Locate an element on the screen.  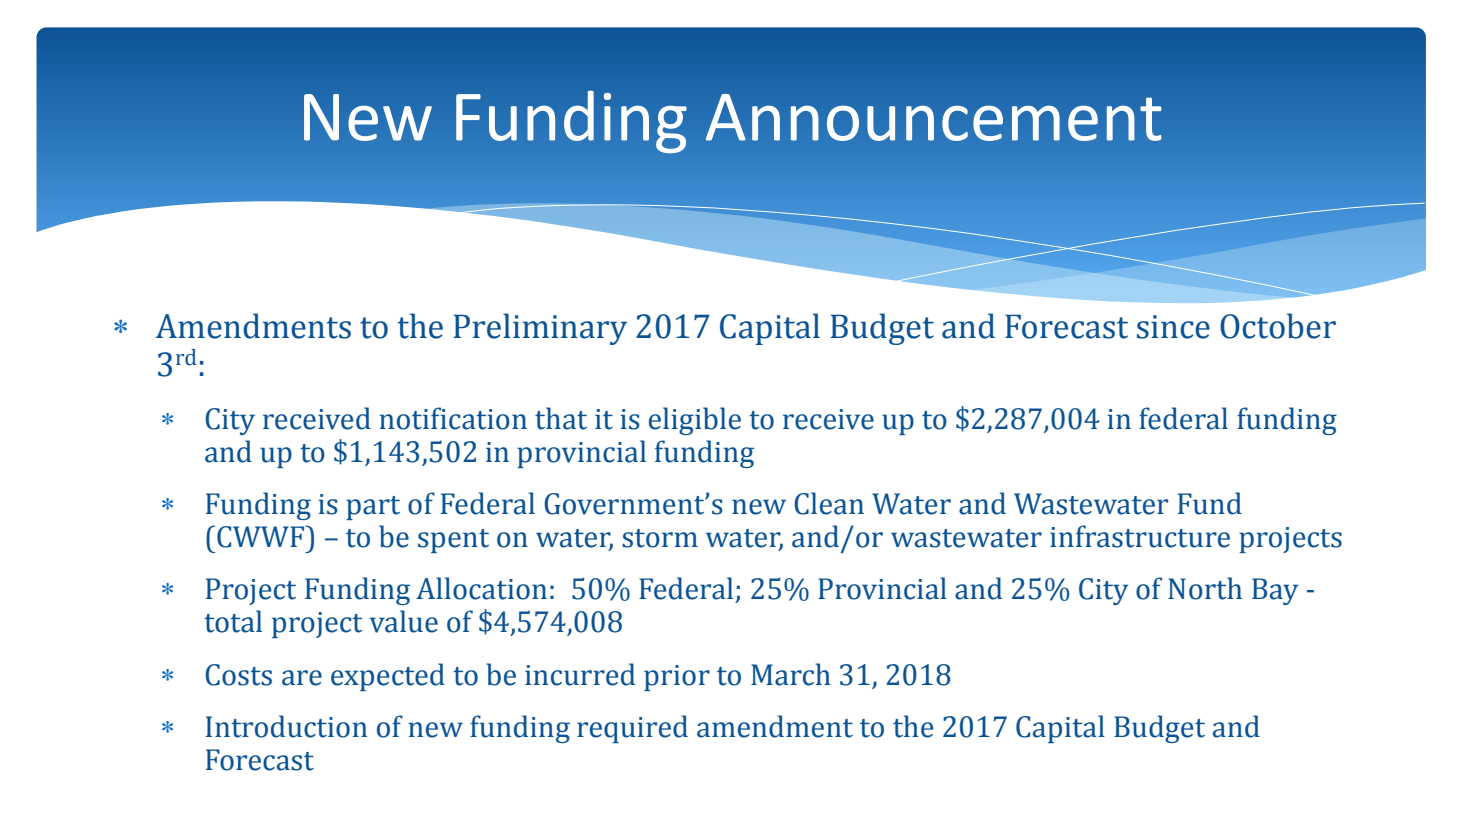
October is located at coordinates (1278, 326).
